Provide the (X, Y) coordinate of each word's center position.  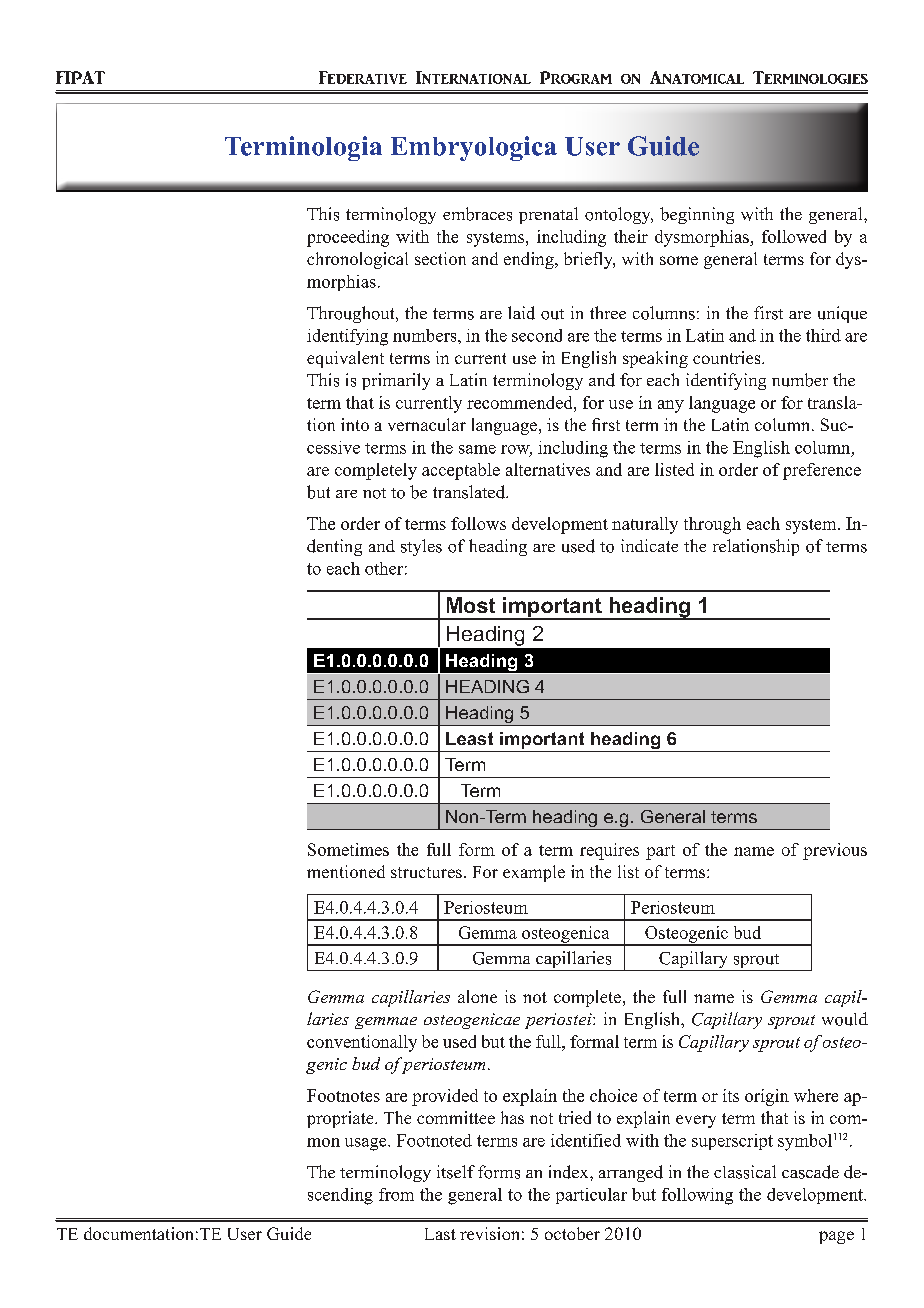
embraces (477, 214)
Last (440, 1234)
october (572, 1233)
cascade (810, 1172)
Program (576, 77)
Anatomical (697, 77)
